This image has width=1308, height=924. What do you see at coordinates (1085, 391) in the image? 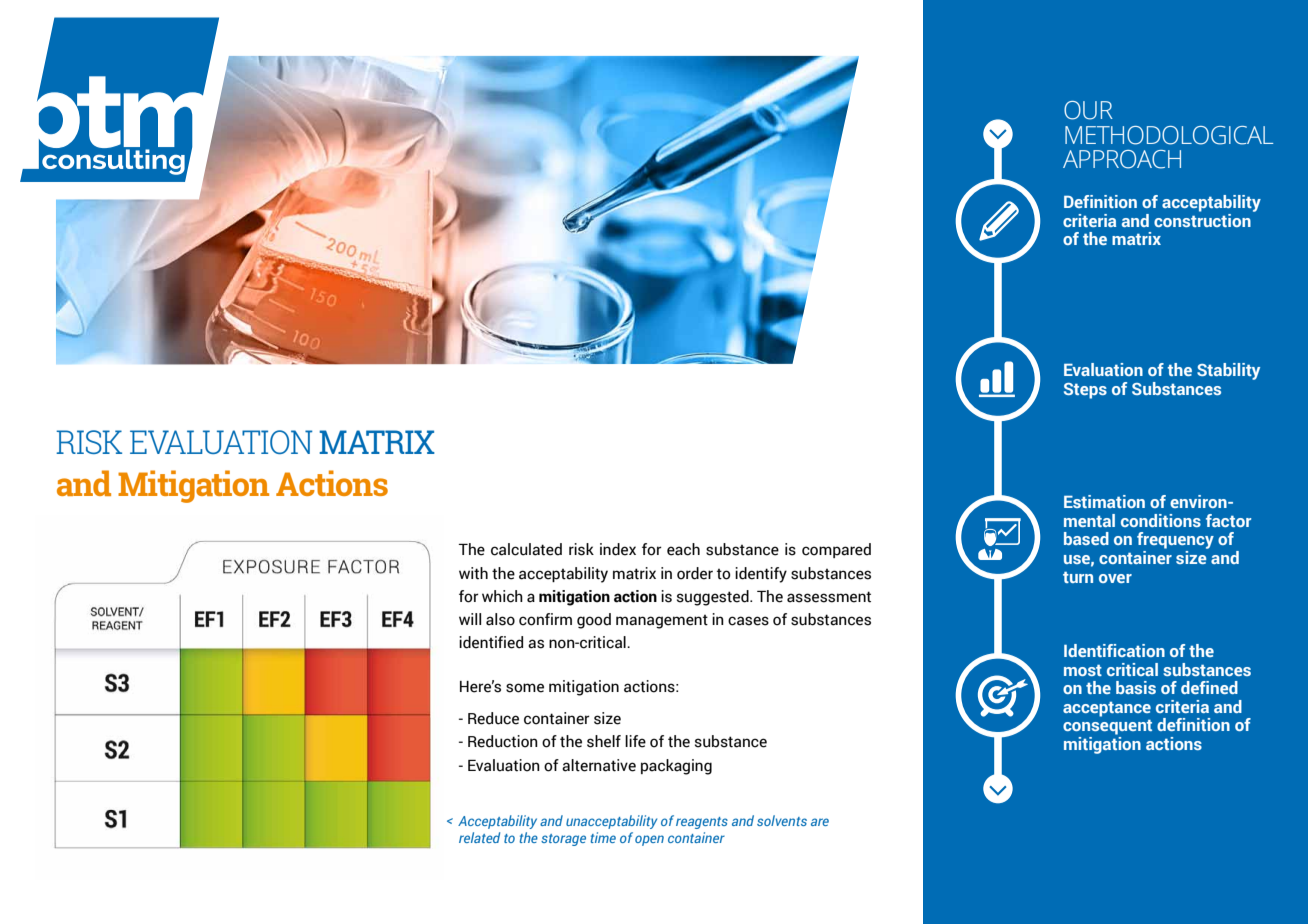
I see `Steps` at bounding box center [1085, 391].
